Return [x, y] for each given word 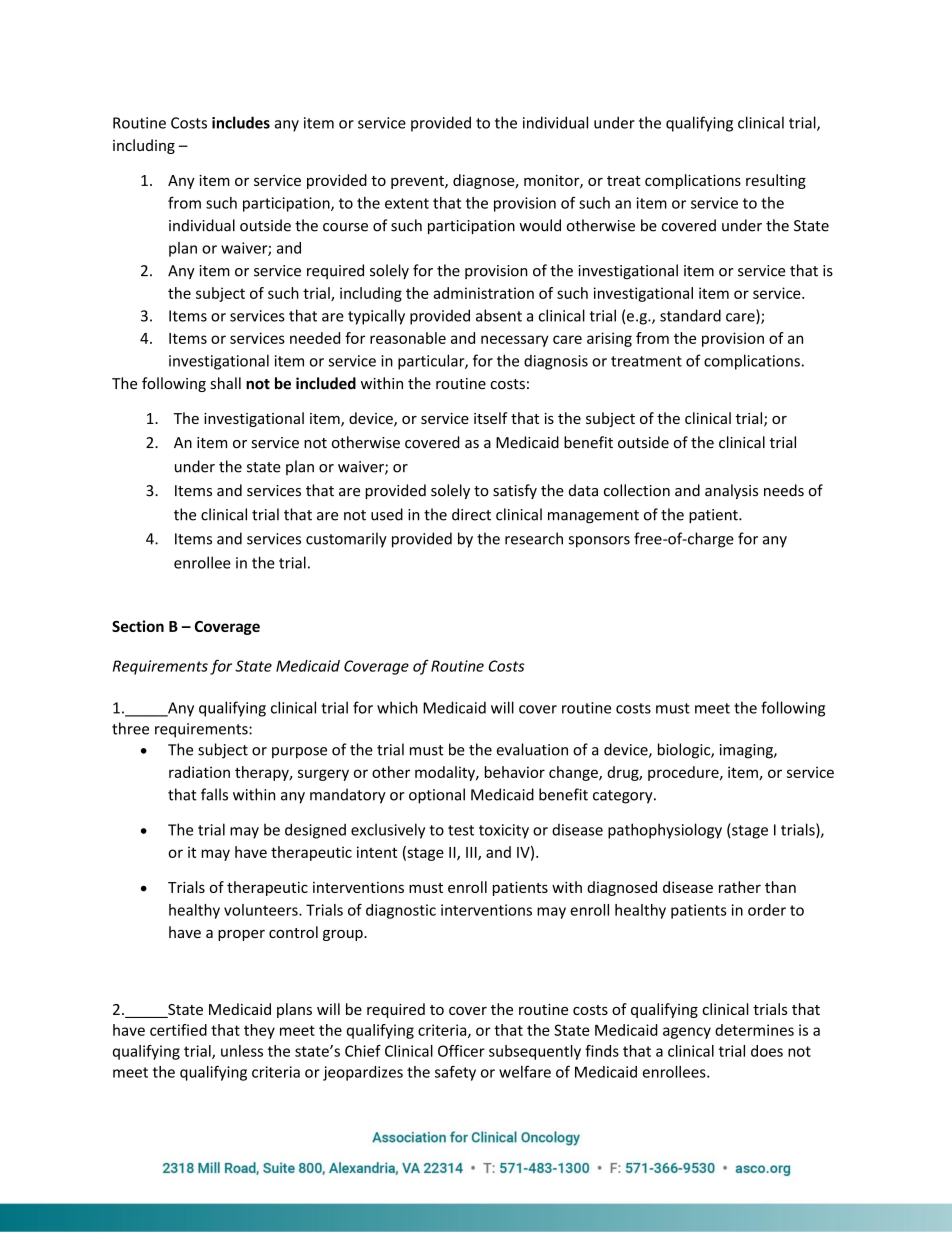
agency [687, 1033]
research [534, 538]
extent [407, 203]
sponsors [599, 542]
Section [138, 626]
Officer [461, 1051]
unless [242, 1051]
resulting [776, 181]
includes [241, 122]
